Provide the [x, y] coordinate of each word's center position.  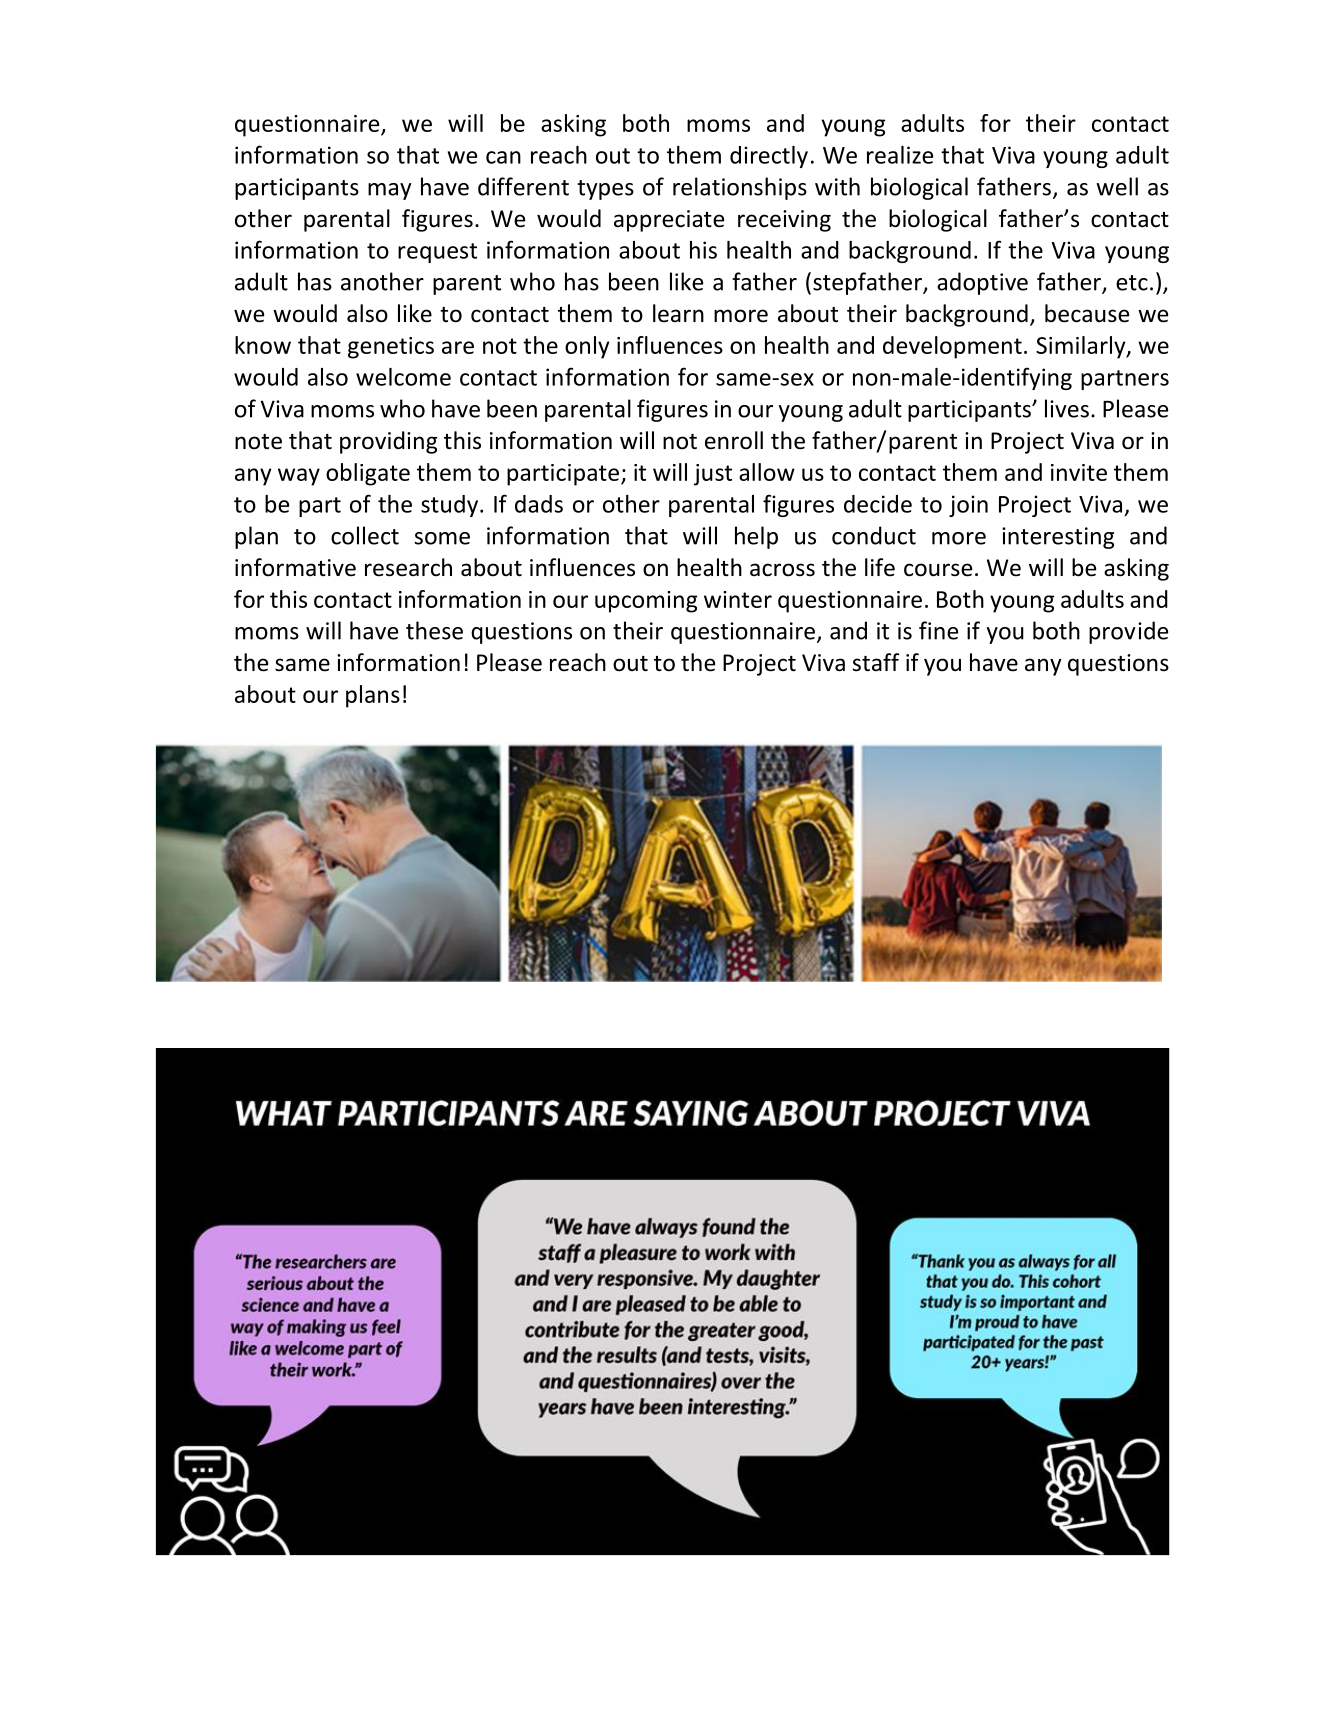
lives [1067, 408]
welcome [403, 377]
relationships [740, 188]
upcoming [646, 602]
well [1117, 186]
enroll [734, 440]
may [390, 191]
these [434, 630]
